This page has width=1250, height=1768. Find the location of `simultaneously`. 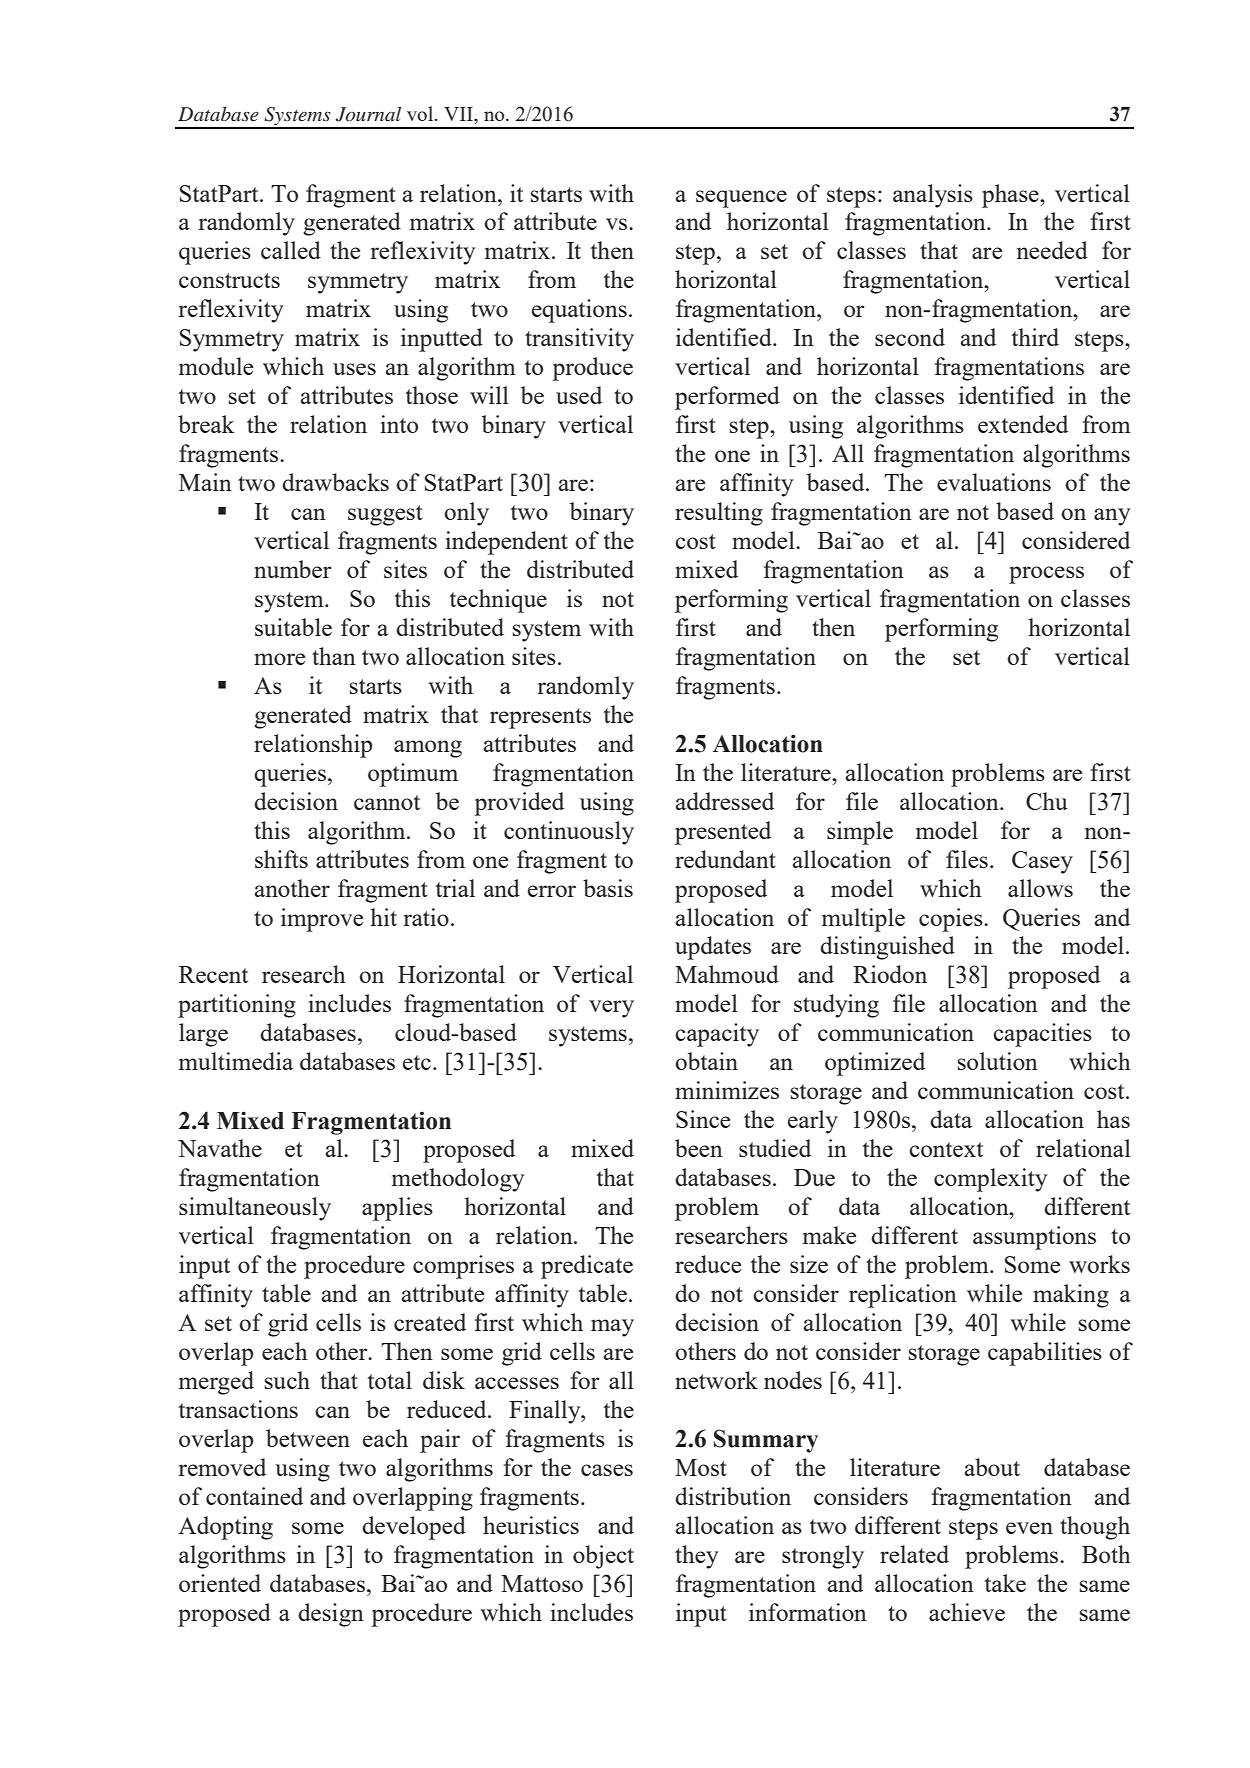

simultaneously is located at coordinates (255, 1209).
